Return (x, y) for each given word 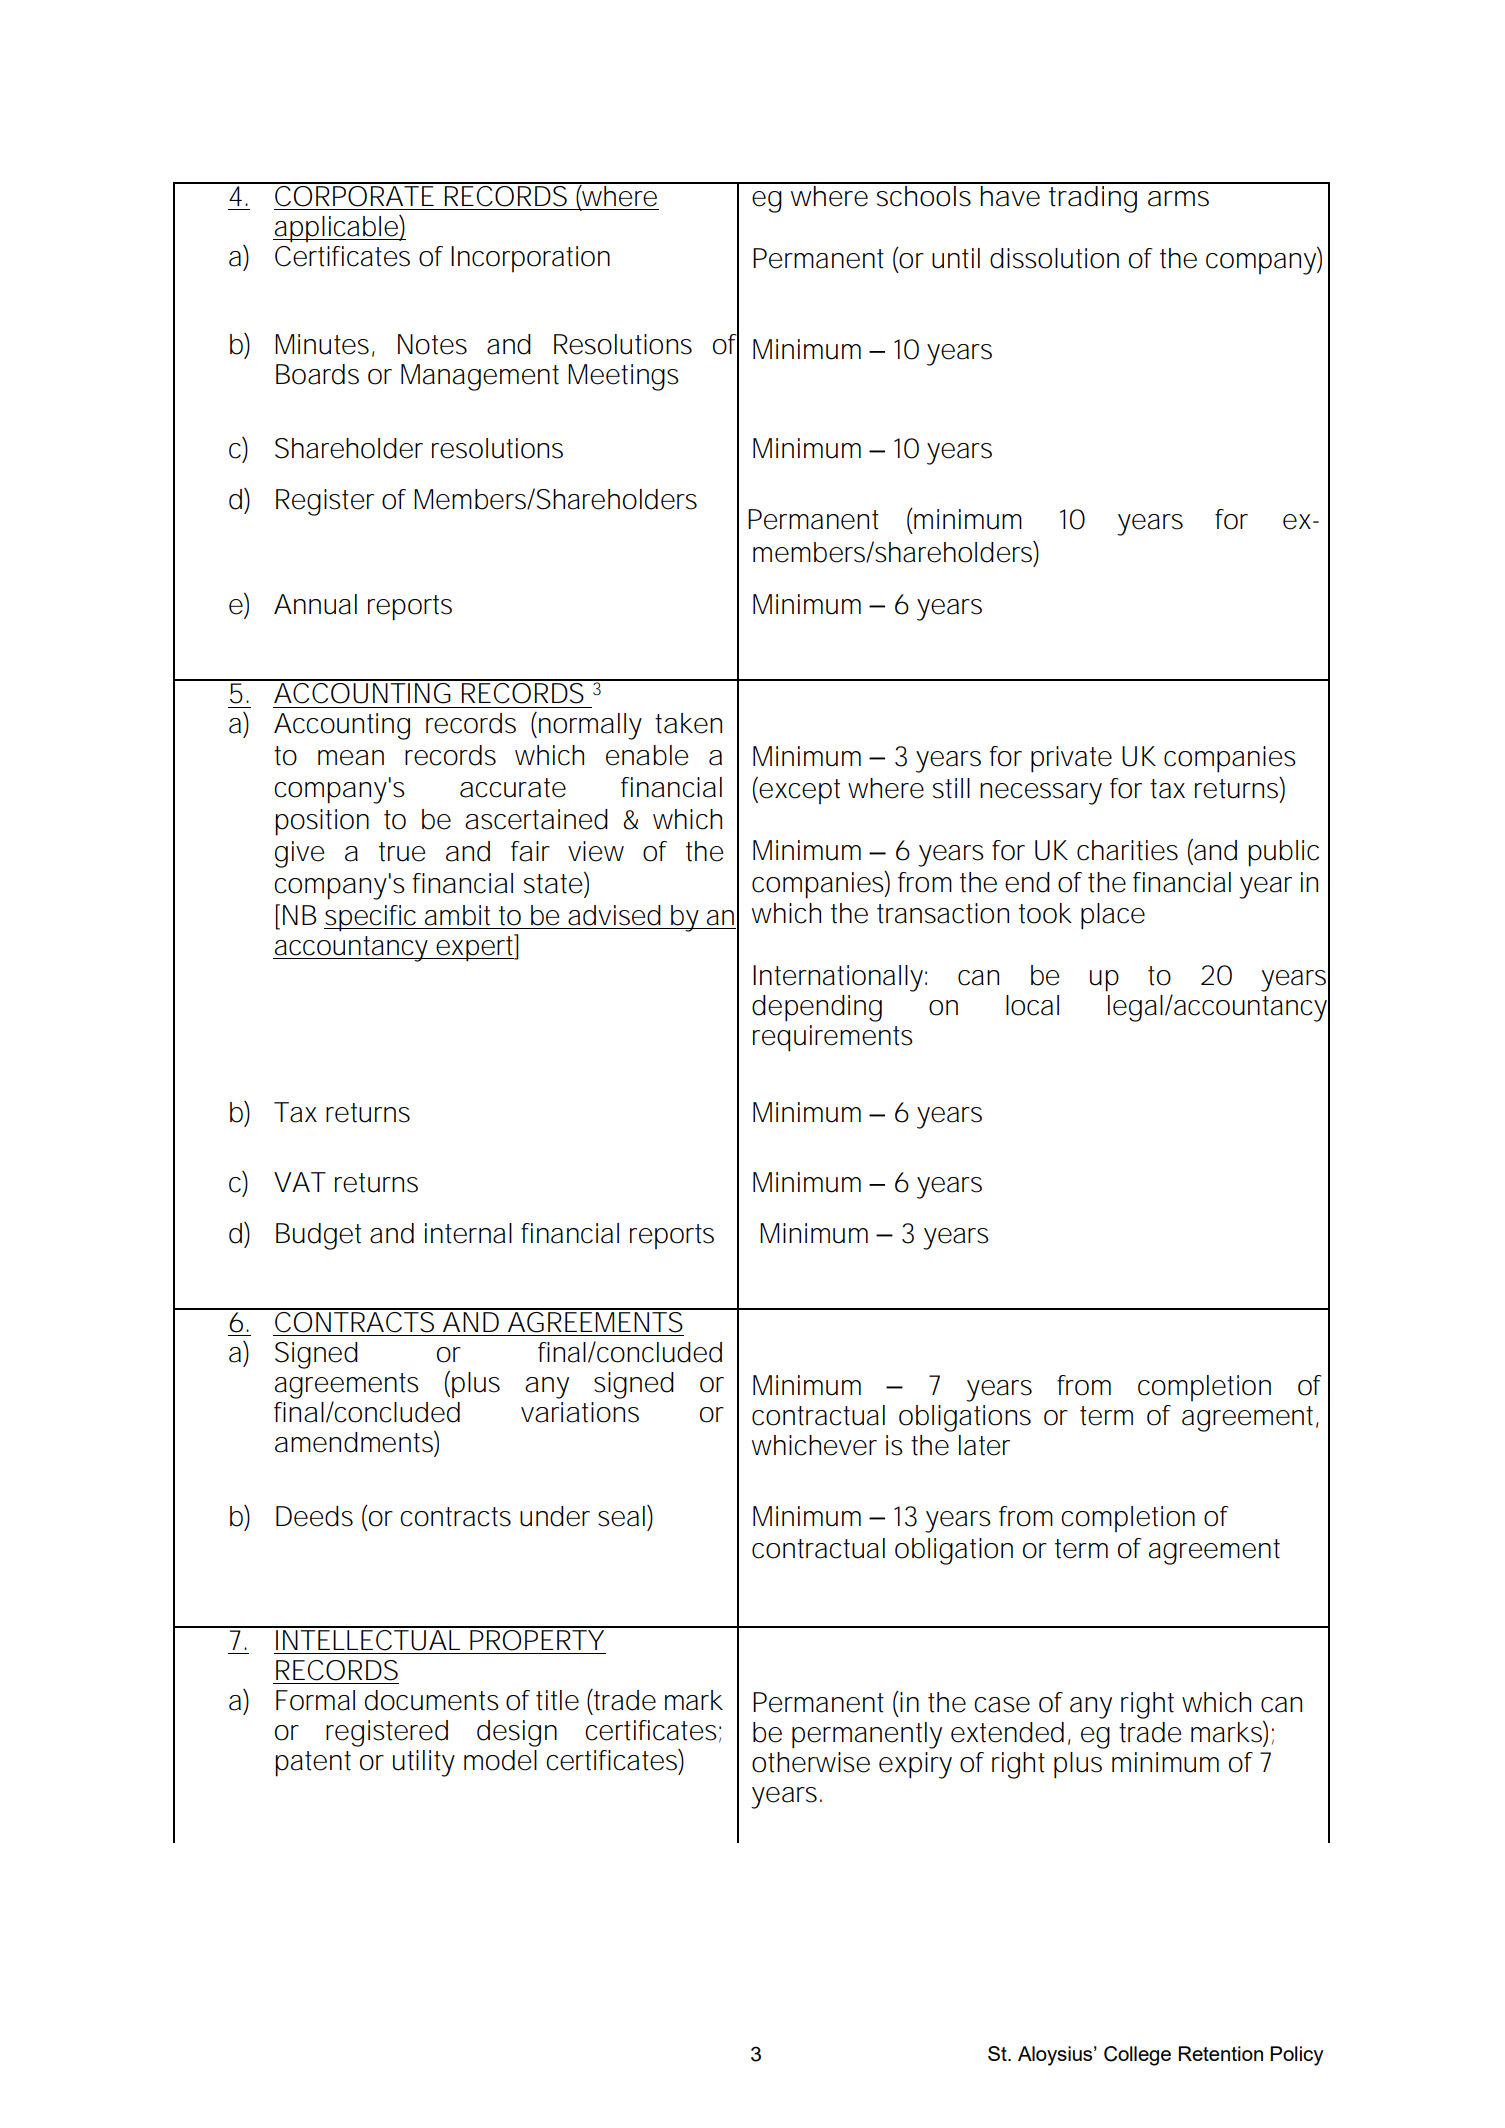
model (500, 1760)
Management (480, 377)
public (1283, 853)
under (555, 1516)
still (951, 788)
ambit (457, 915)
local (1032, 1005)
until (956, 258)
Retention (1221, 2053)
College (1137, 2056)
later (984, 1445)
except (798, 790)
